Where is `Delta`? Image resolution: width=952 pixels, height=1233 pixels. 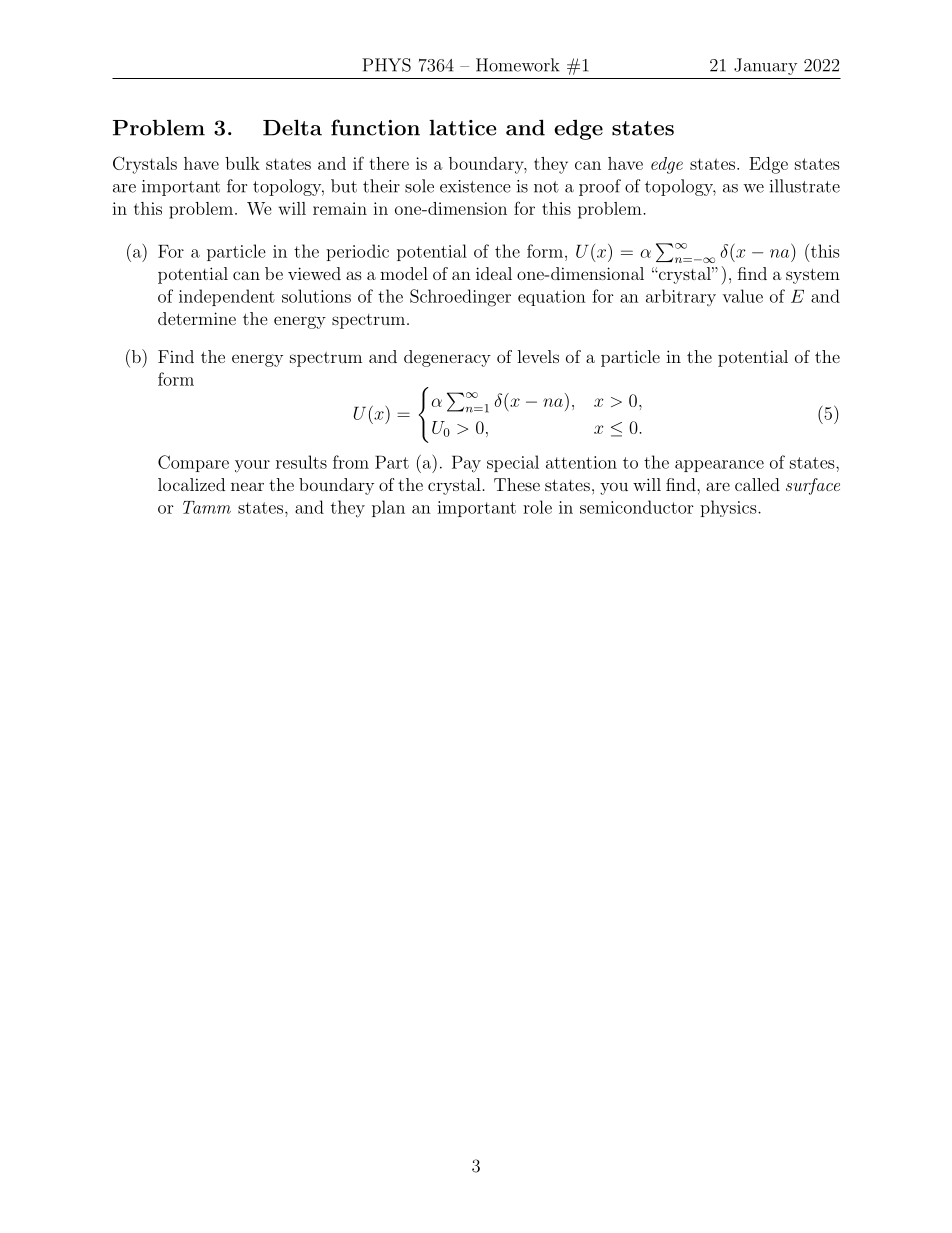
Delta is located at coordinates (292, 127).
